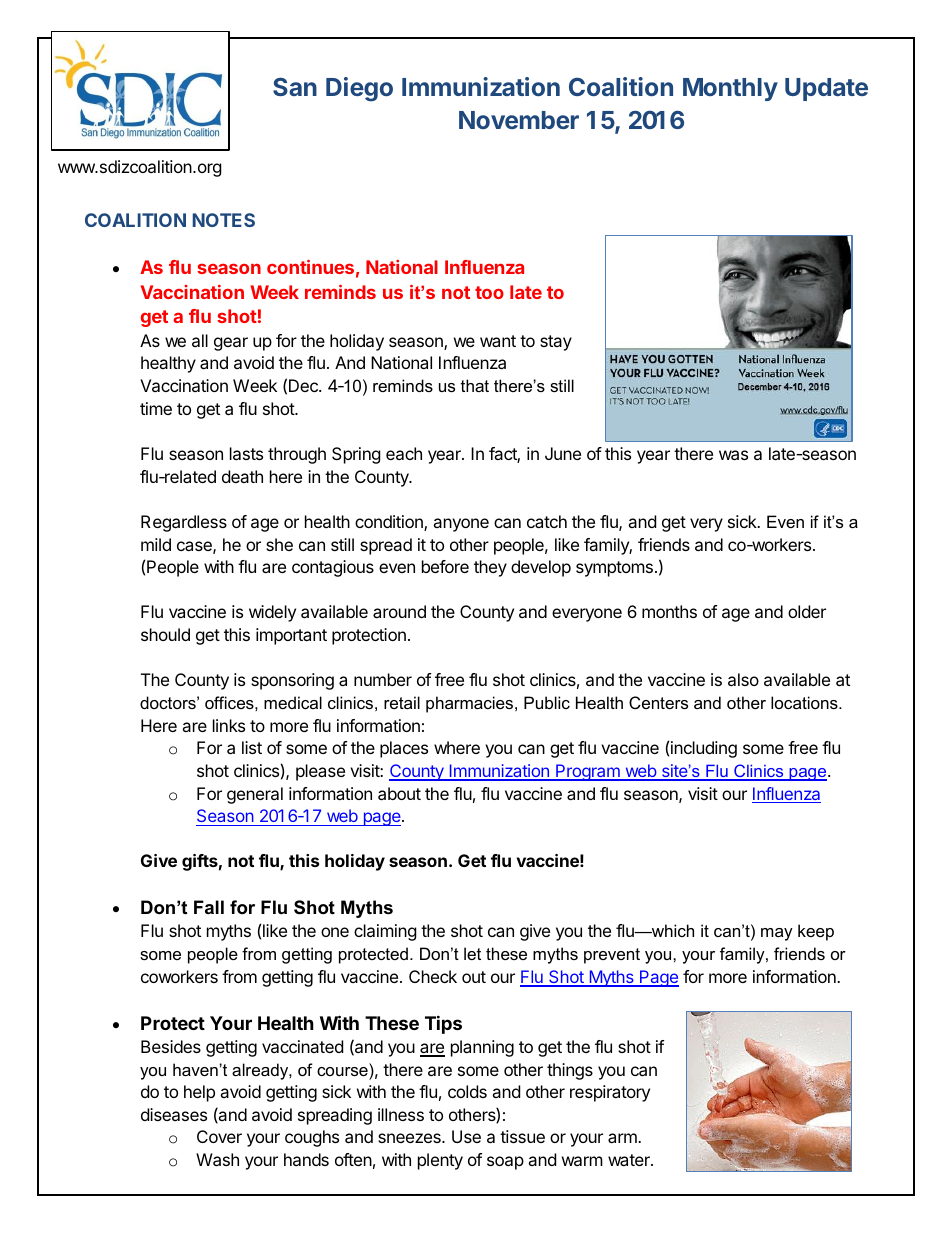 The image size is (952, 1233). I want to click on San, so click(295, 86).
